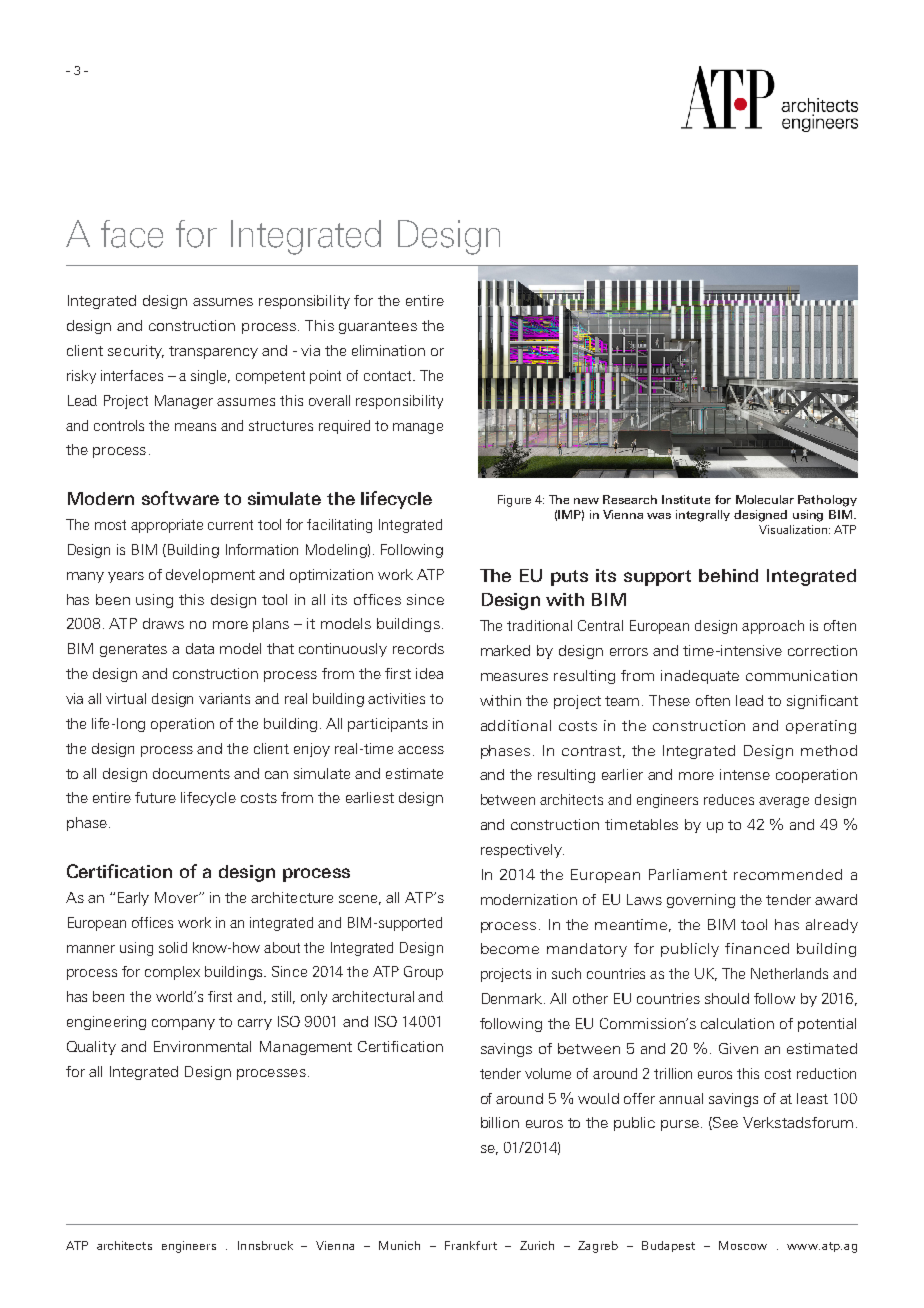 The image size is (924, 1308). I want to click on access, so click(421, 750).
